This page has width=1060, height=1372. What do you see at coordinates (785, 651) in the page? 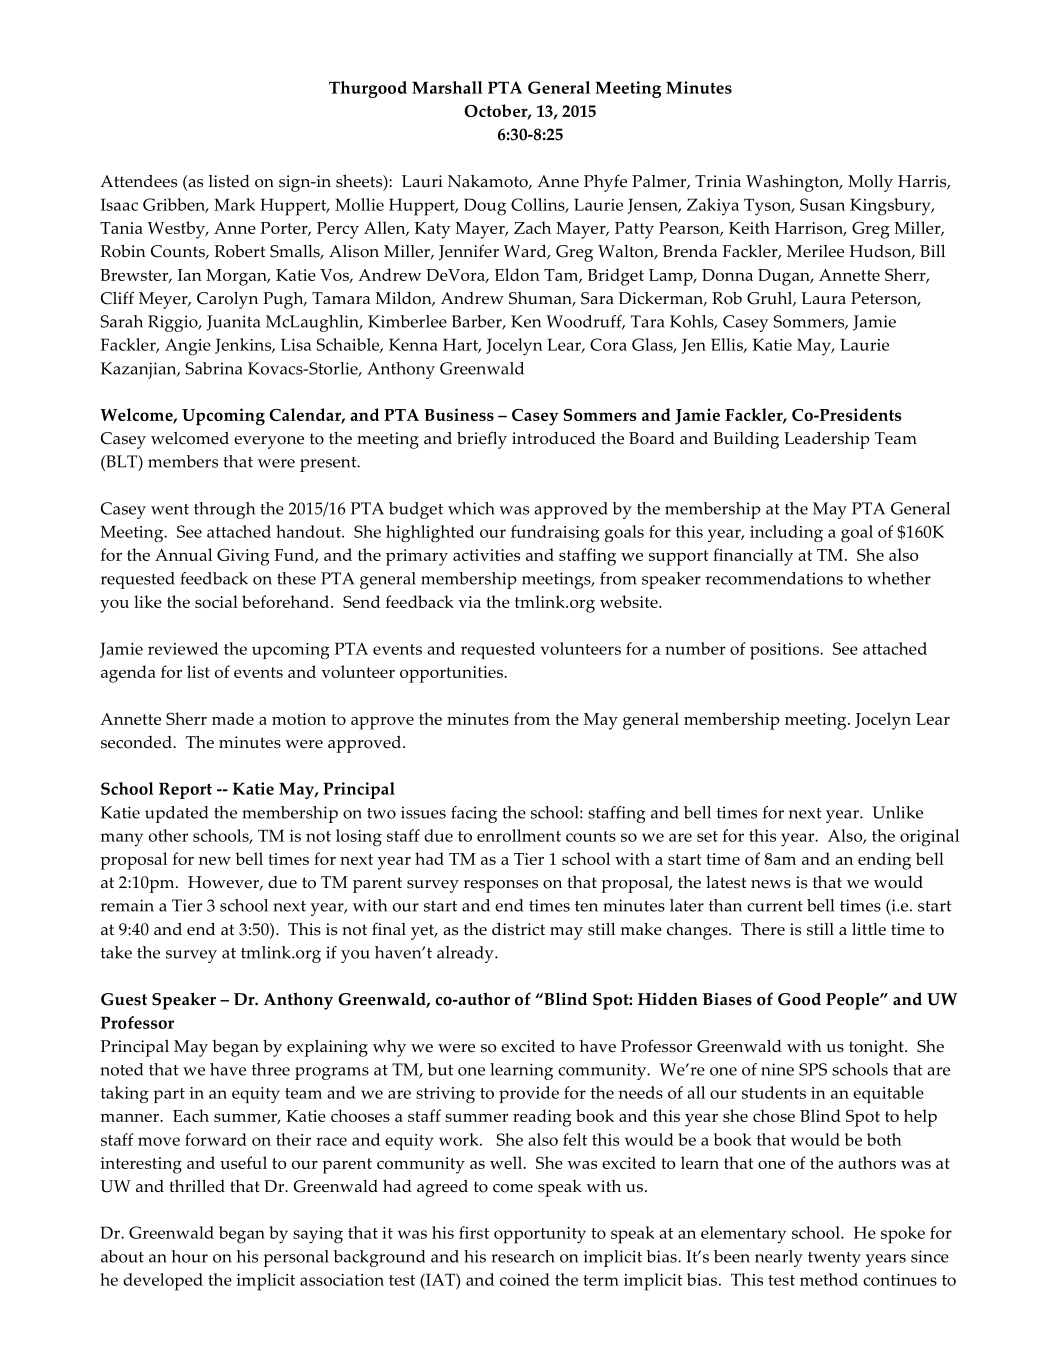
I see `positions` at bounding box center [785, 651].
